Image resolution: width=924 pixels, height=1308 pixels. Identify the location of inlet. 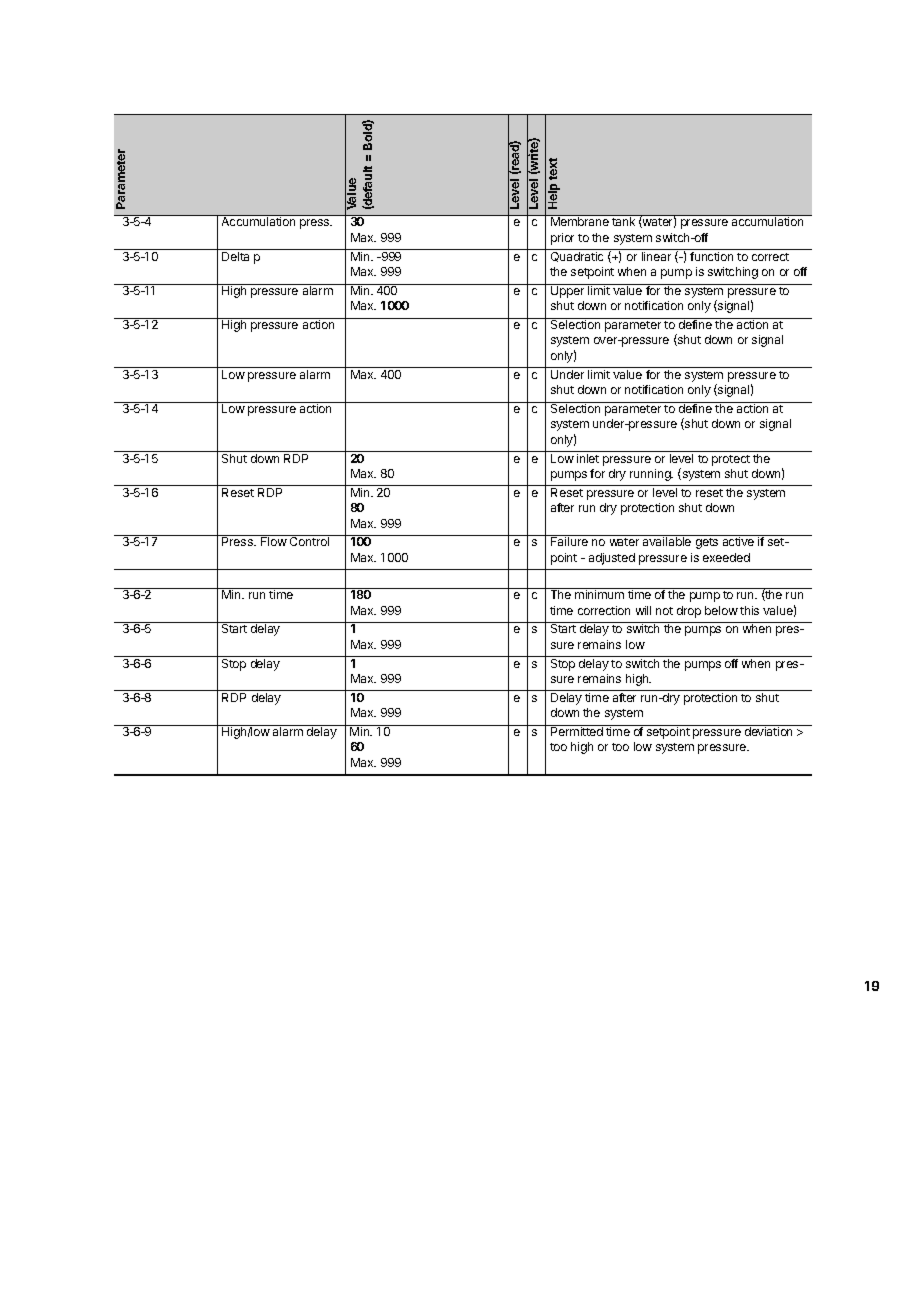
(588, 458).
